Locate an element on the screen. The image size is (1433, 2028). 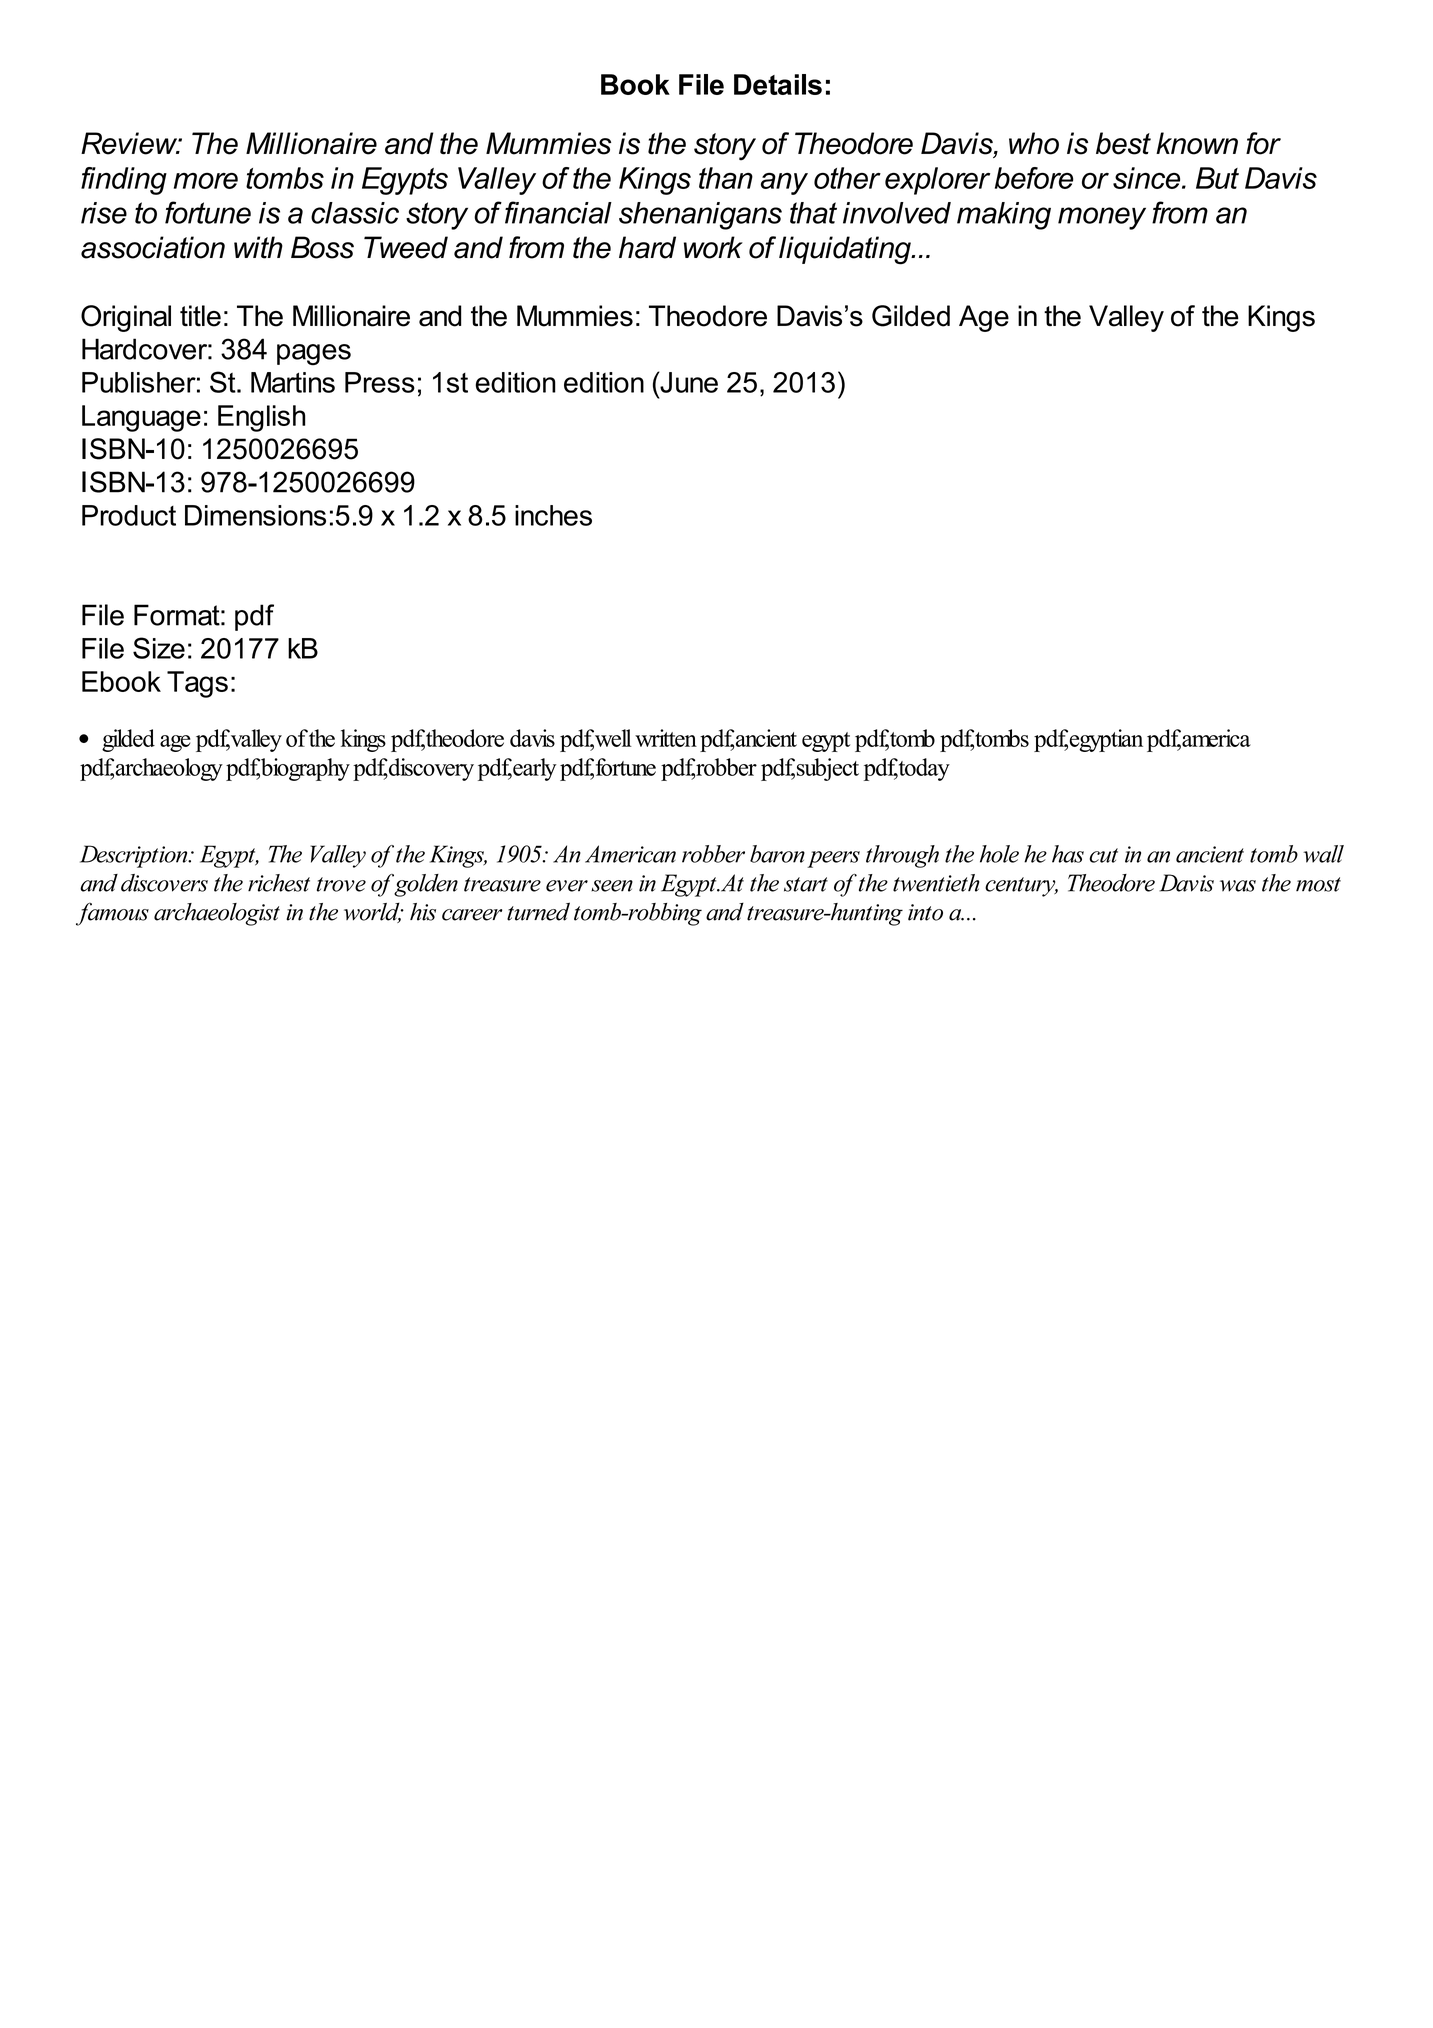
wall is located at coordinates (1323, 854).
